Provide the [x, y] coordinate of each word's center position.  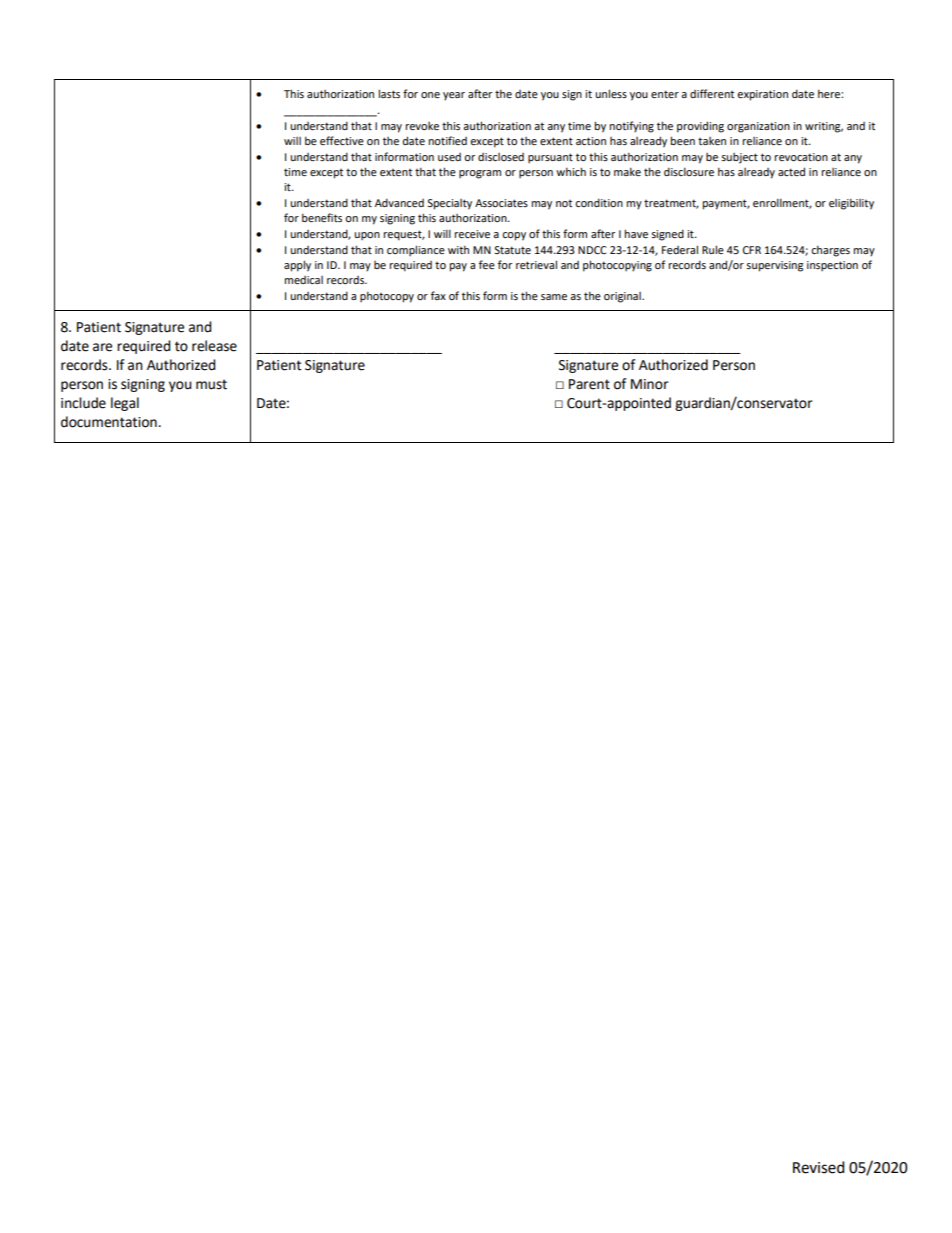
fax [438, 295]
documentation [110, 422]
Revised [819, 1167]
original [623, 297]
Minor [649, 384]
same [554, 297]
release [214, 346]
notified [447, 140]
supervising [774, 266]
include [83, 403]
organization [758, 127]
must [211, 384]
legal [125, 404]
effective [342, 140]
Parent [589, 384]
